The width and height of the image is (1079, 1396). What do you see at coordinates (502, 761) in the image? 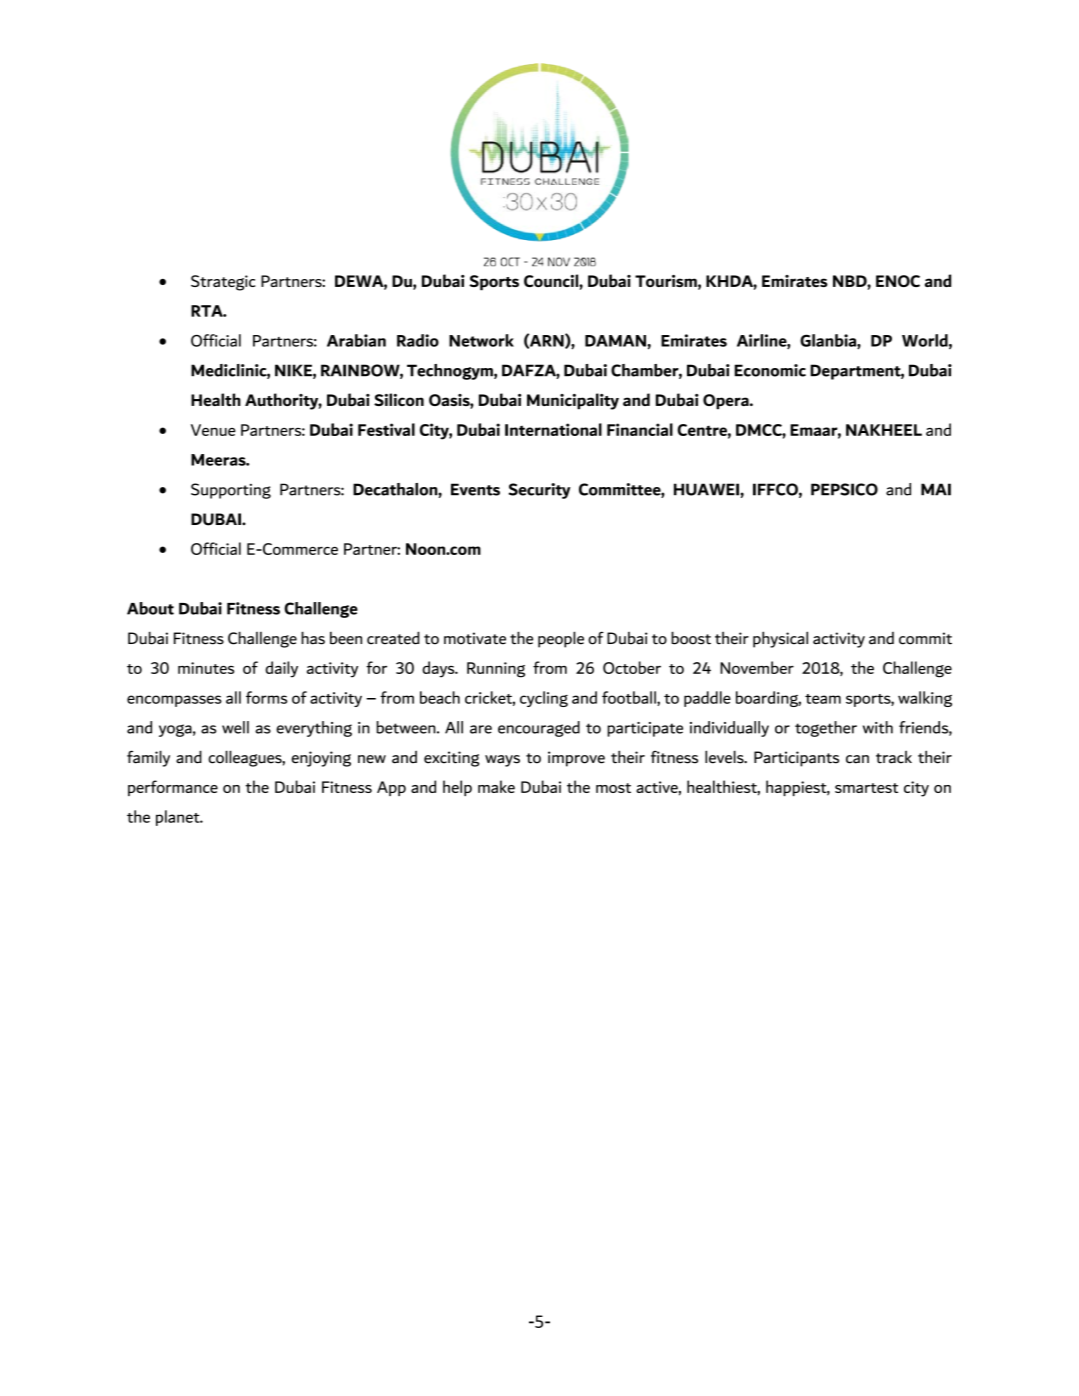
I see `ways` at bounding box center [502, 761].
